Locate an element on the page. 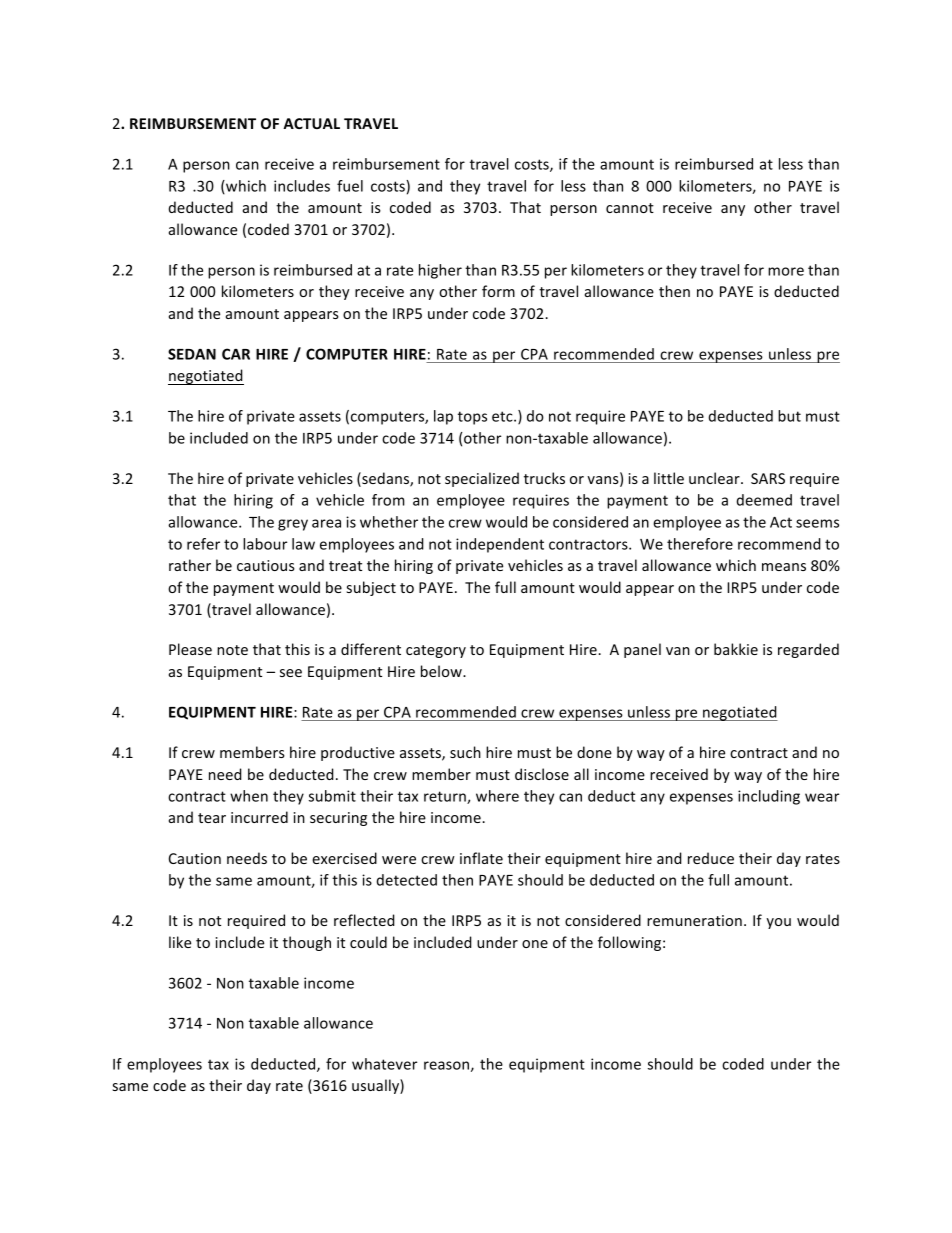 The image size is (952, 1233). more is located at coordinates (786, 271).
